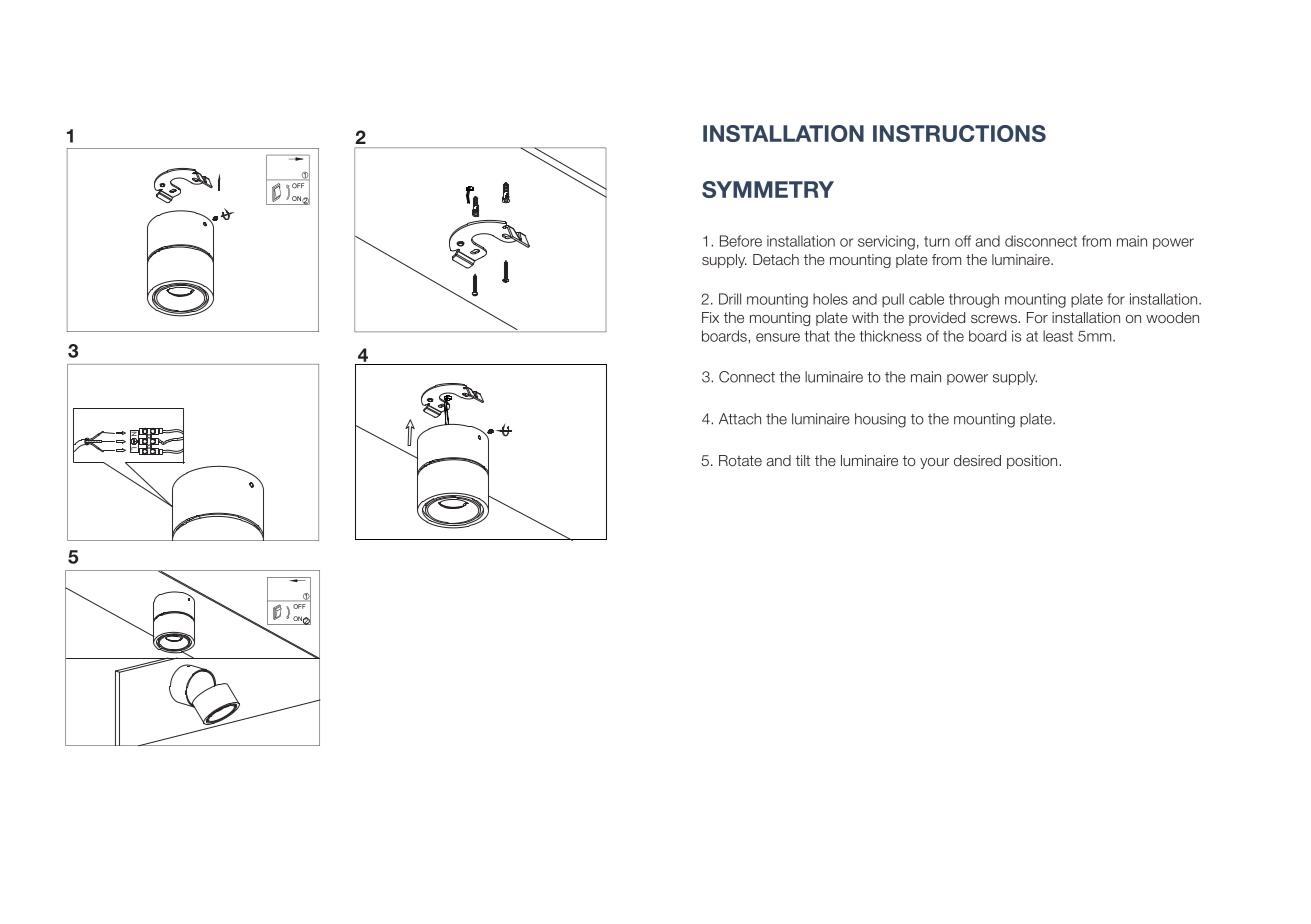  What do you see at coordinates (1172, 317) in the document?
I see `wooden` at bounding box center [1172, 317].
